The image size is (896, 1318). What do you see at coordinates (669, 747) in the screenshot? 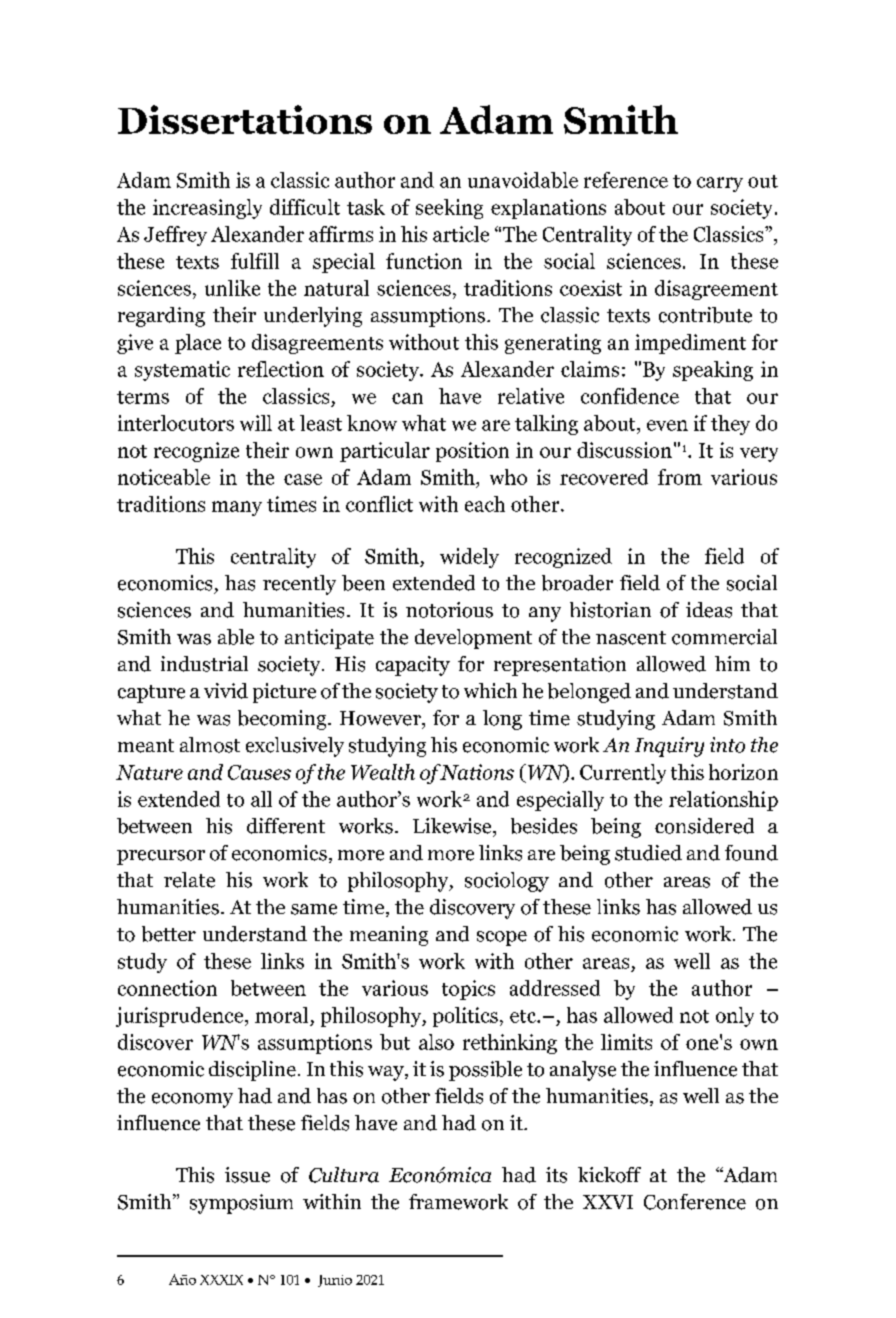
I see `Inquiry` at bounding box center [669, 747].
